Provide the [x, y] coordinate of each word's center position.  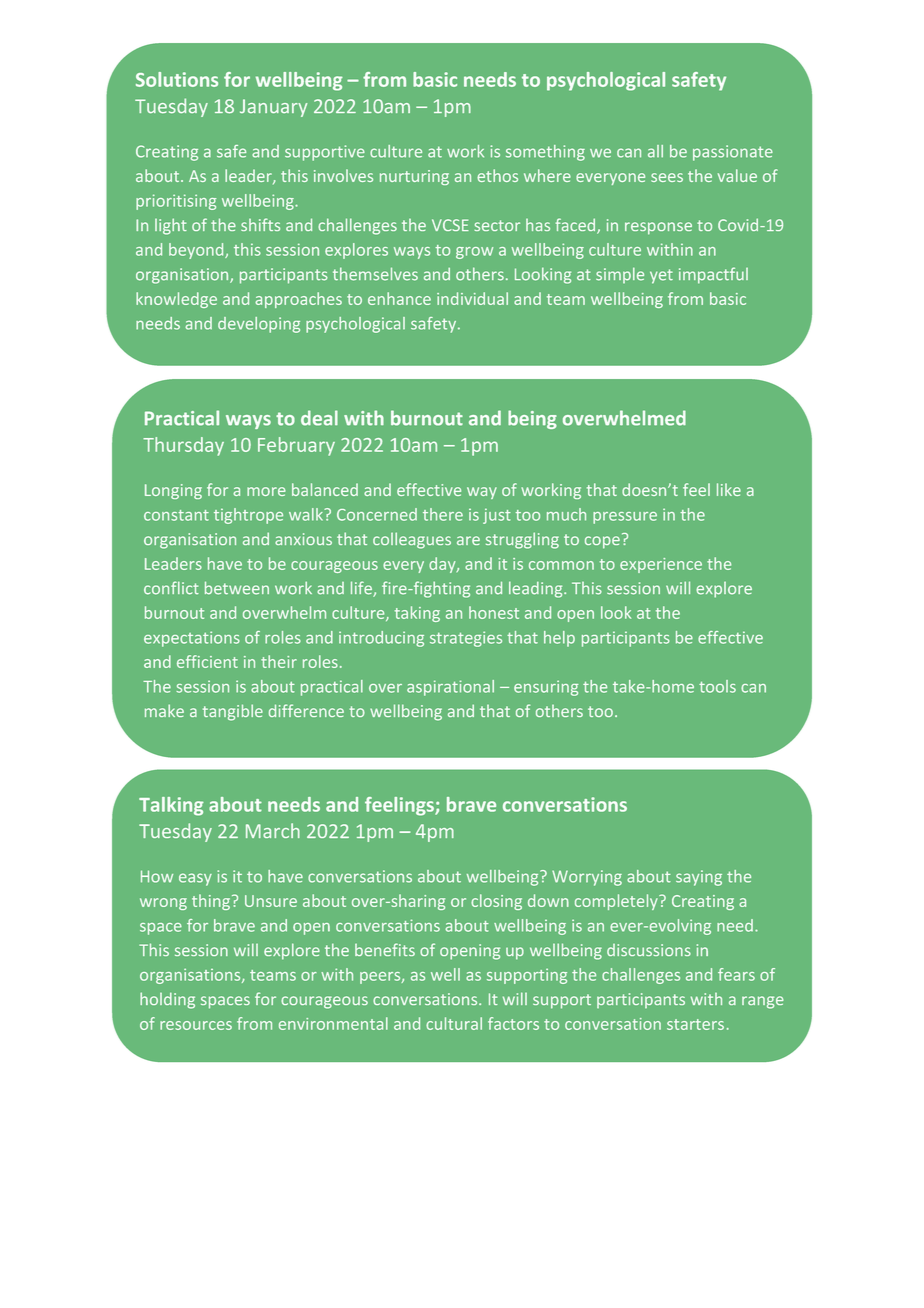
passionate [733, 153]
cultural [454, 1023]
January [273, 108]
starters [695, 1024]
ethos [497, 175]
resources [196, 1025]
